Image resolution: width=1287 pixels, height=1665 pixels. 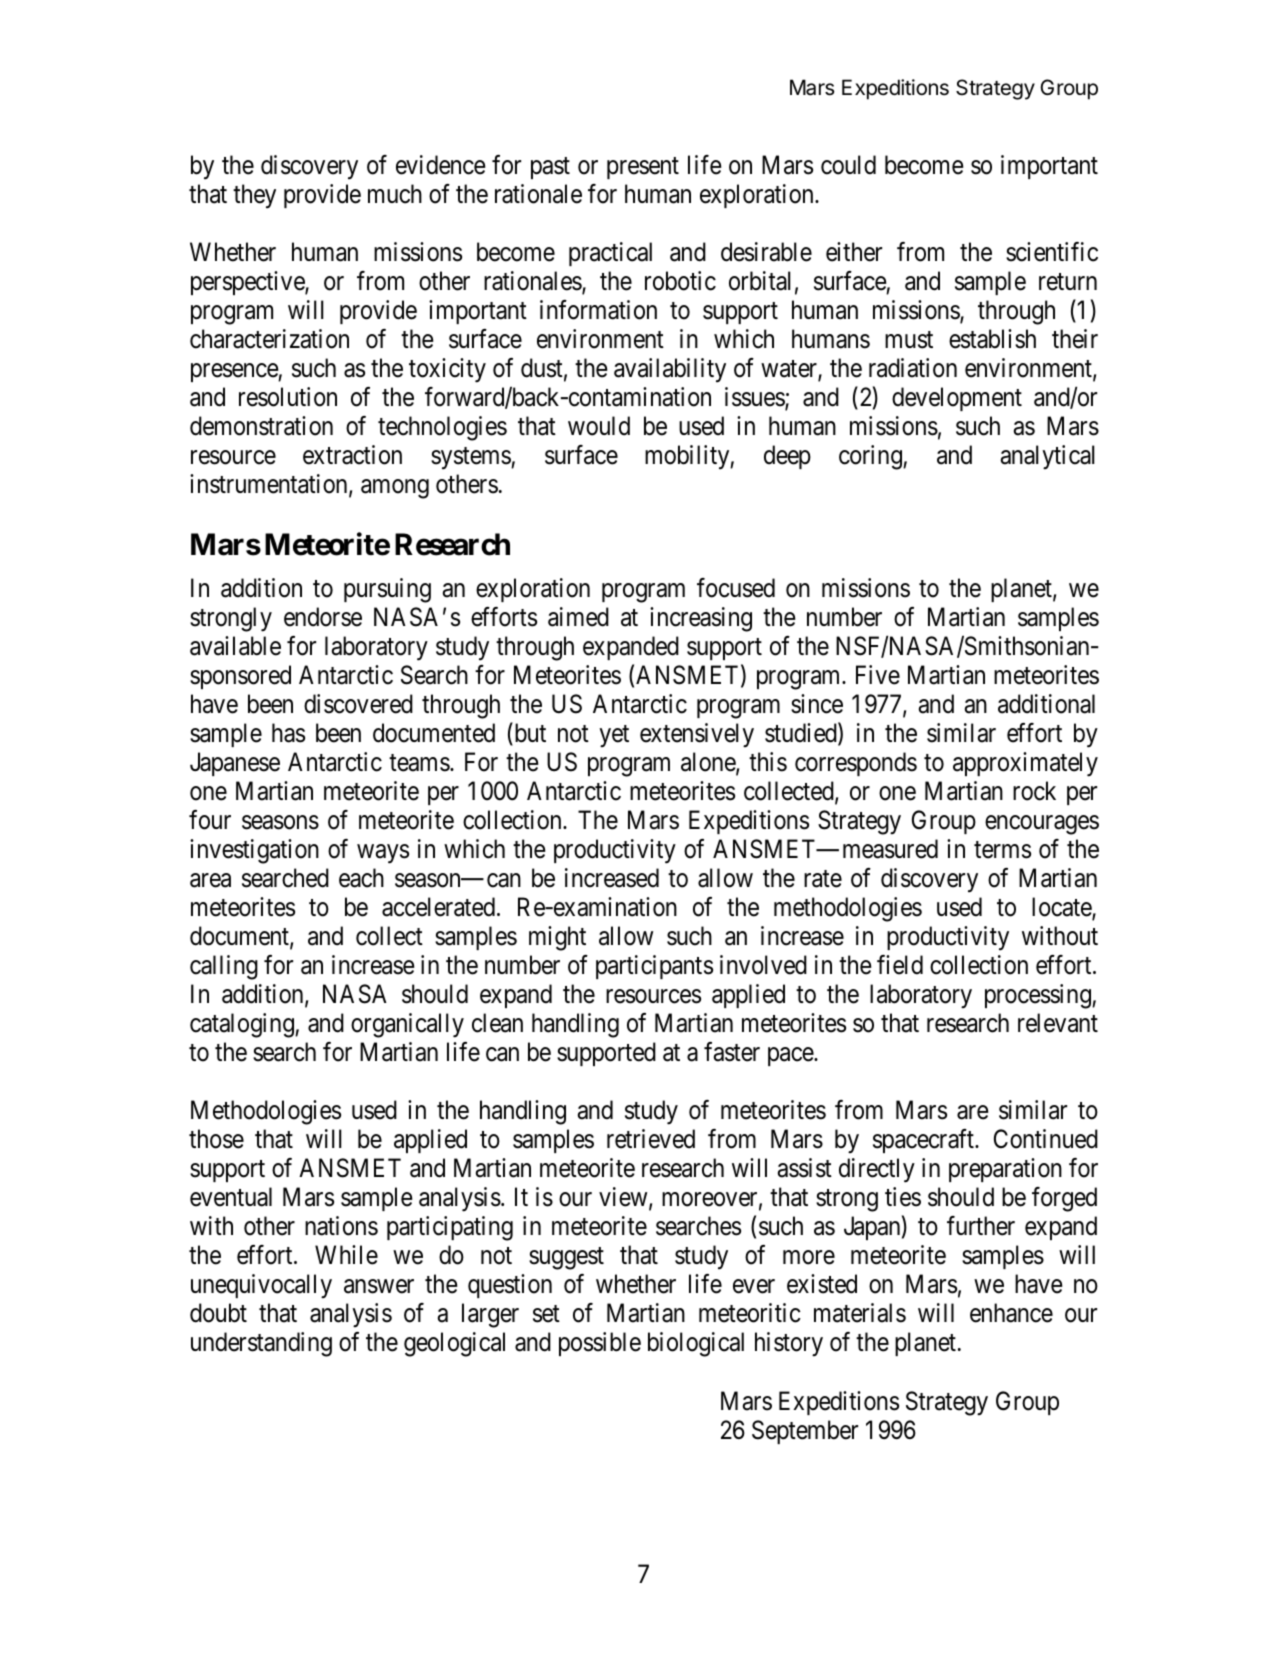 I want to click on understanding, so click(x=261, y=1344).
